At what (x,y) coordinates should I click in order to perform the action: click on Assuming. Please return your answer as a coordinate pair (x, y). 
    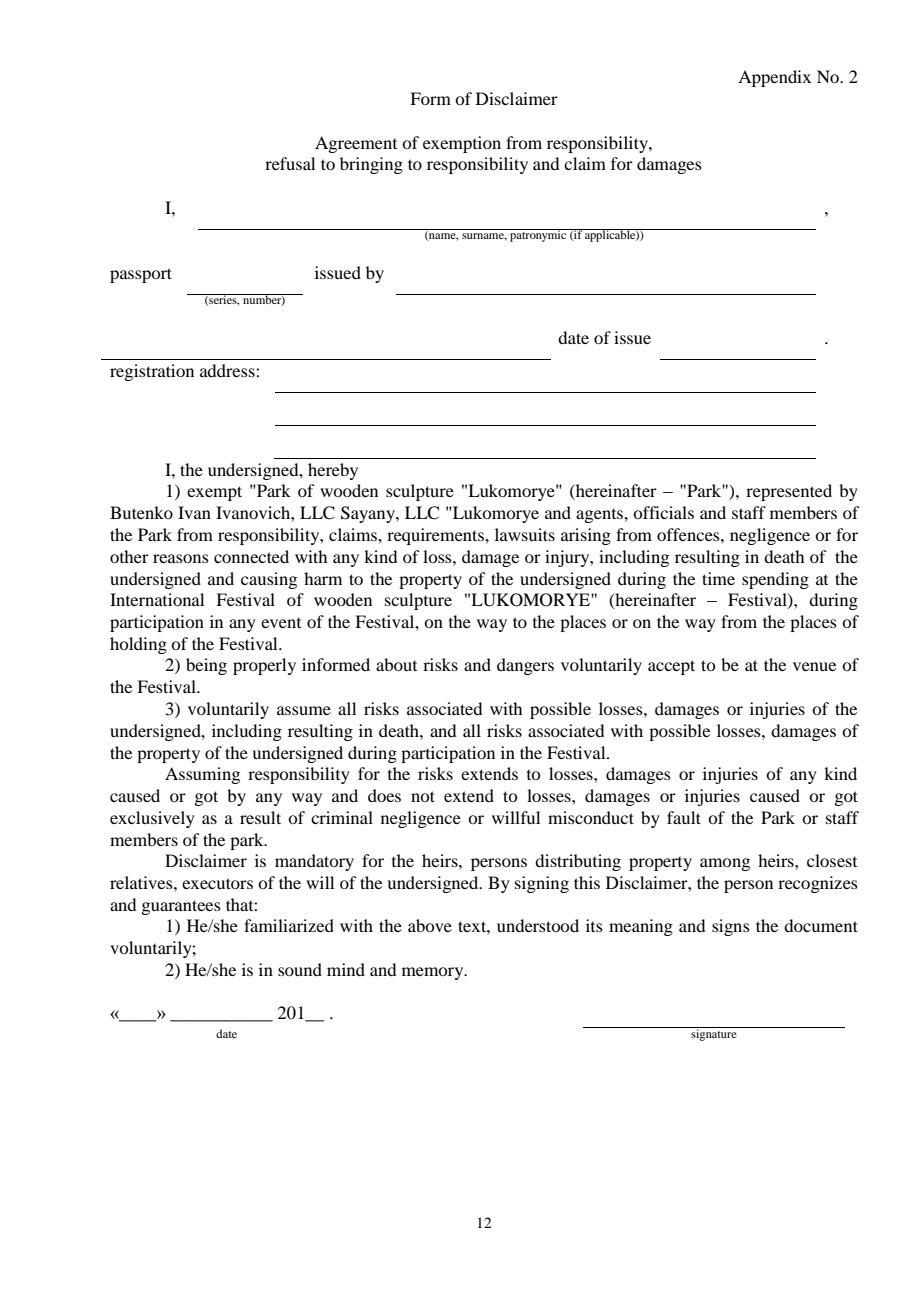
    Looking at the image, I should click on (202, 775).
